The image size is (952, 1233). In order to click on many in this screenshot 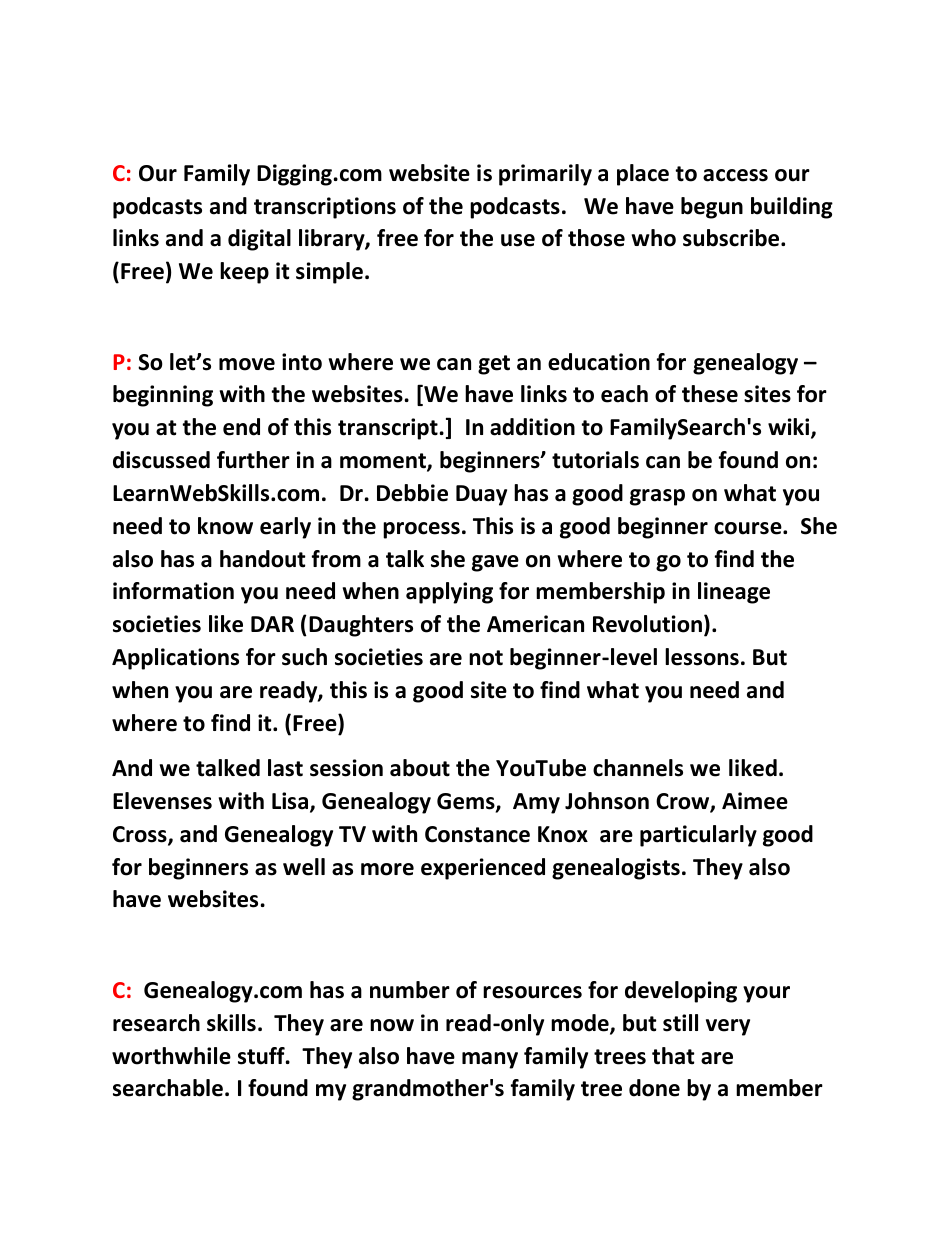, I will do `click(490, 1060)`.
